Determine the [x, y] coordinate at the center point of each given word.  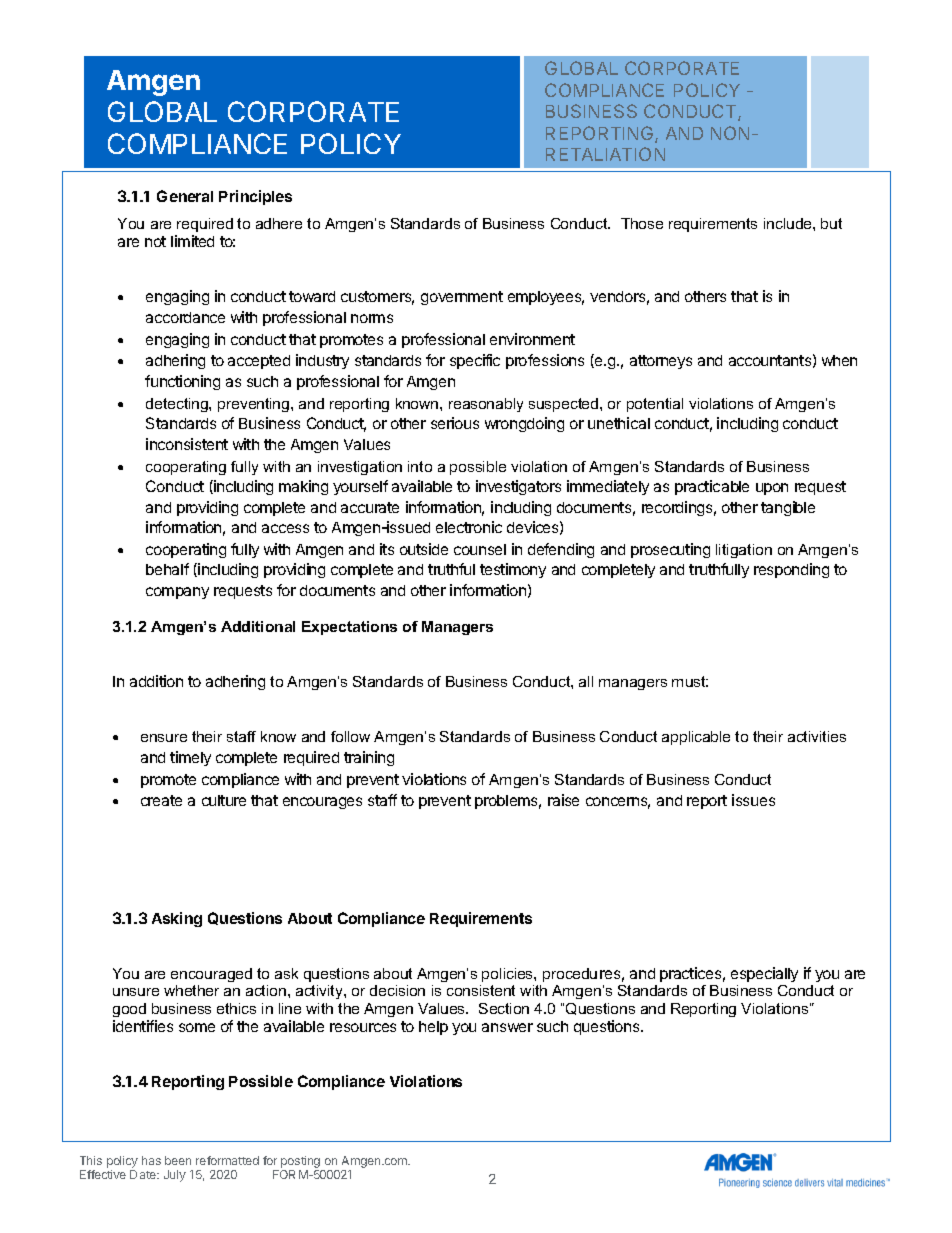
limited [192, 241]
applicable [696, 738]
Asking [177, 919]
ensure [164, 738]
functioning [182, 382]
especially [764, 974]
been [178, 1160]
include [789, 223]
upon [772, 489]
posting [300, 1162]
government [462, 298]
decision [397, 990]
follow [350, 736]
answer [507, 1027]
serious [455, 423]
